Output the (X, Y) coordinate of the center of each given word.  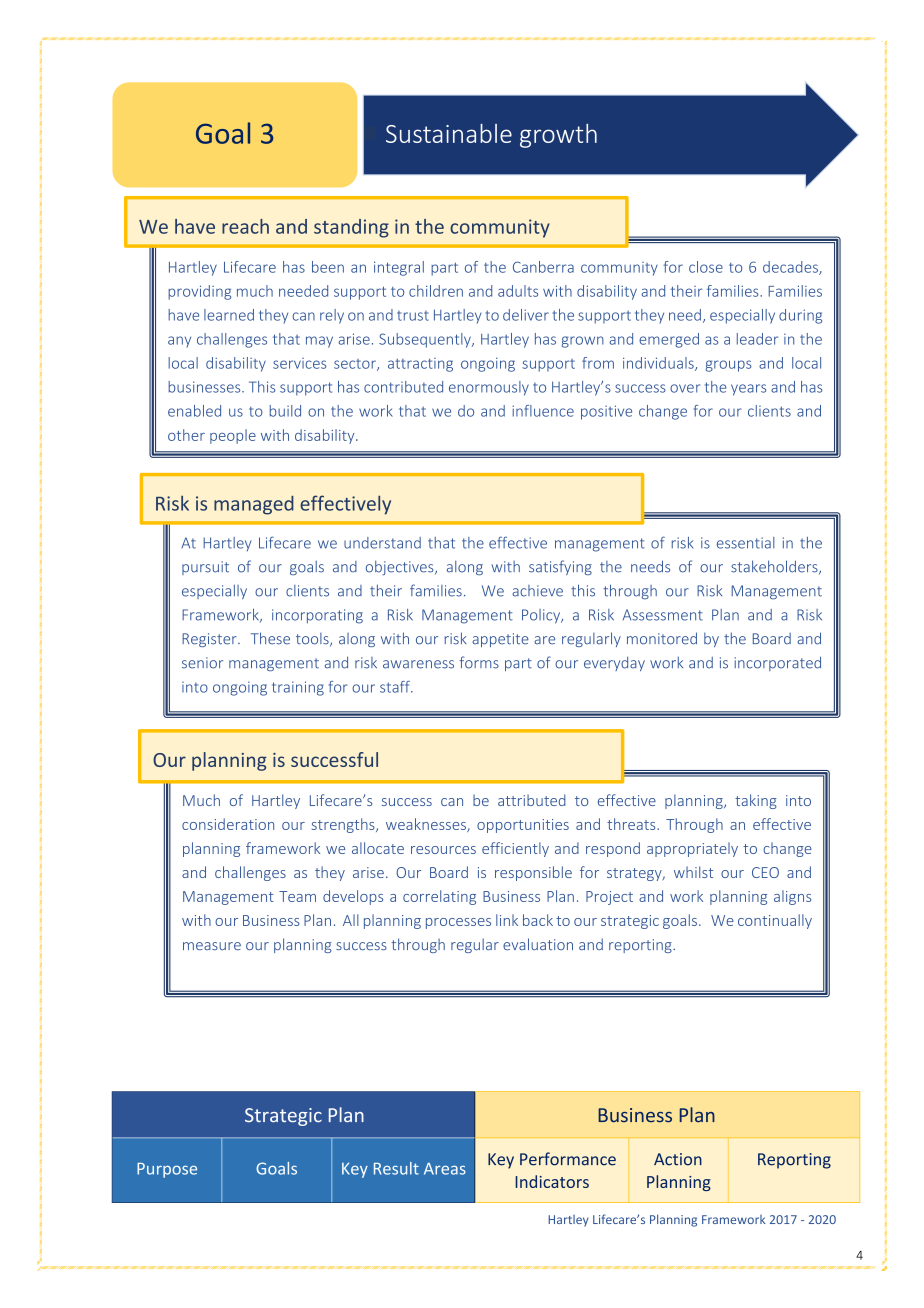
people (233, 436)
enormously (489, 388)
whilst (693, 872)
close (706, 267)
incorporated (778, 663)
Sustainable (449, 133)
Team (297, 896)
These (270, 638)
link (507, 920)
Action (678, 1159)
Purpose (167, 1170)
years (748, 390)
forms (479, 662)
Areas (445, 1168)
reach (245, 226)
